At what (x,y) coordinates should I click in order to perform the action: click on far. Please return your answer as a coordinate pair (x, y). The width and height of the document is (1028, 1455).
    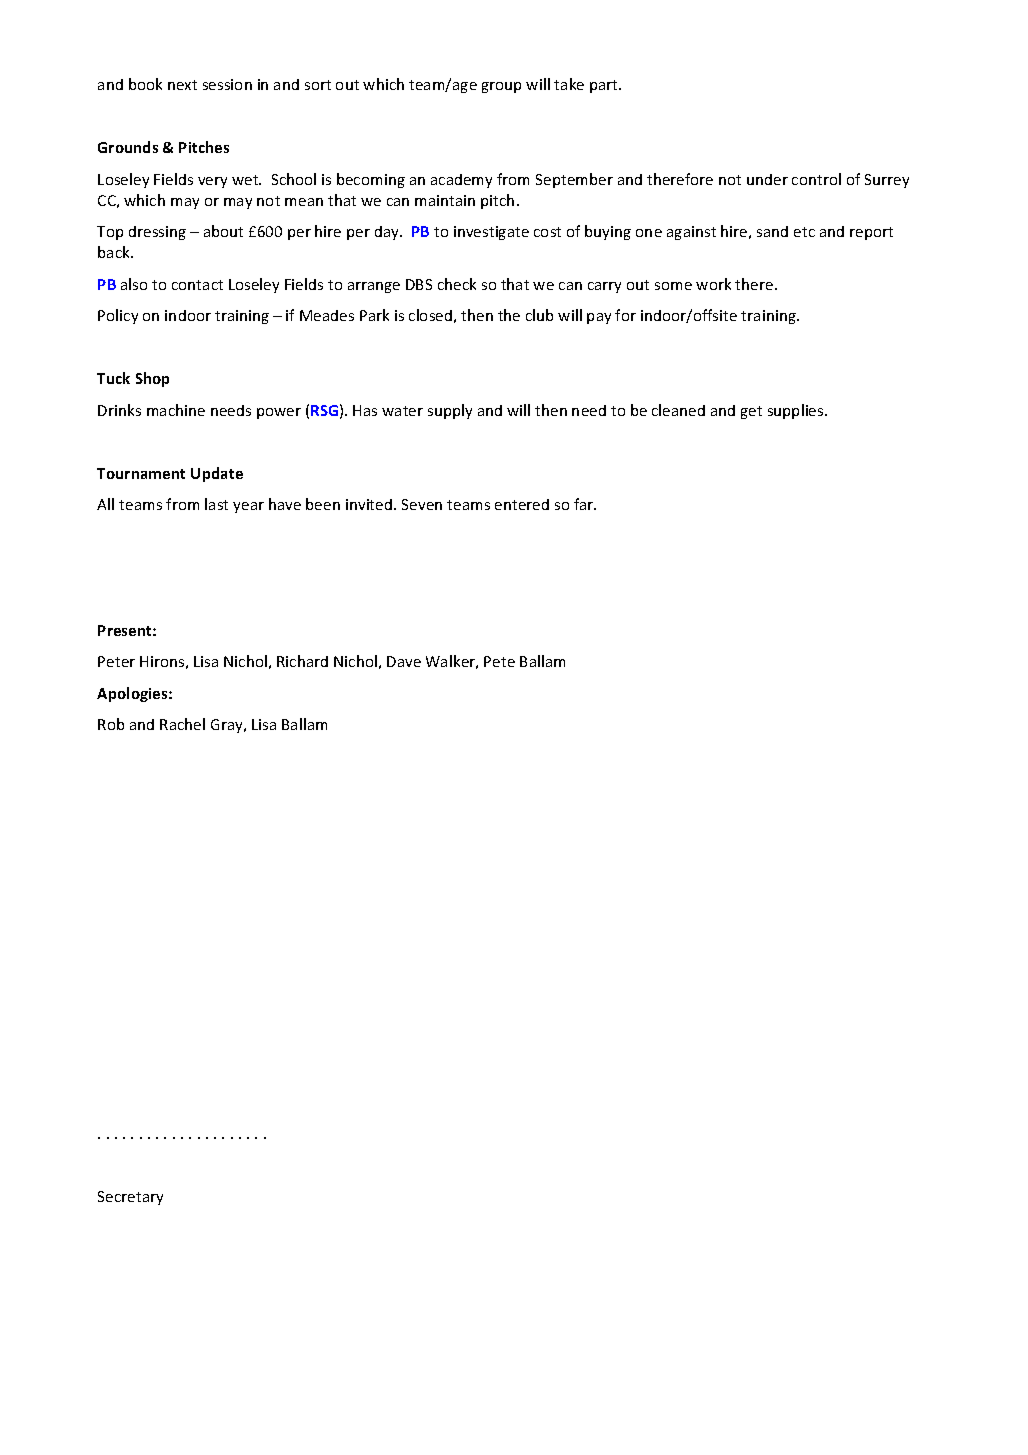
    Looking at the image, I should click on (585, 504).
